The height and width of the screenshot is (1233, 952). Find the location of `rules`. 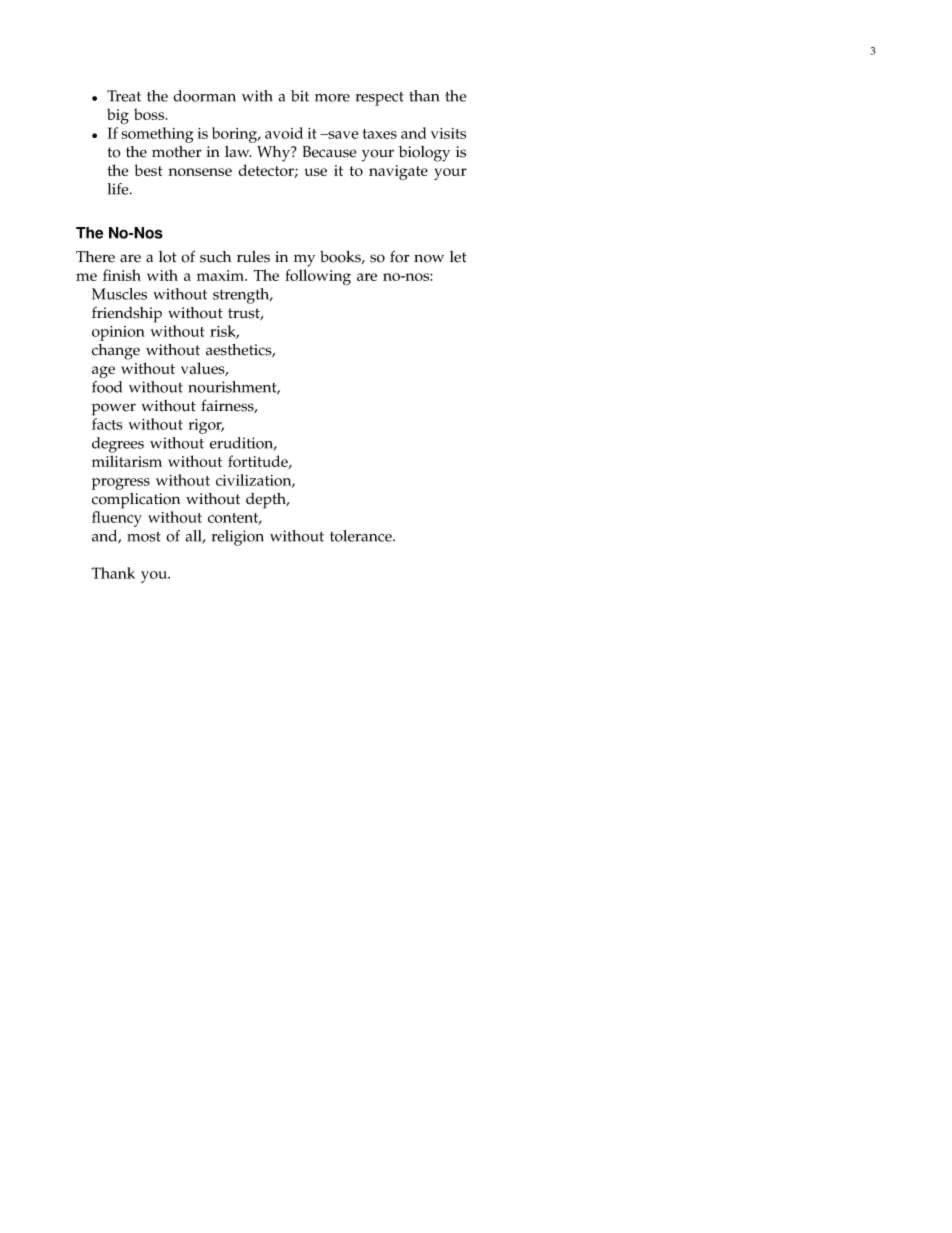

rules is located at coordinates (253, 257).
